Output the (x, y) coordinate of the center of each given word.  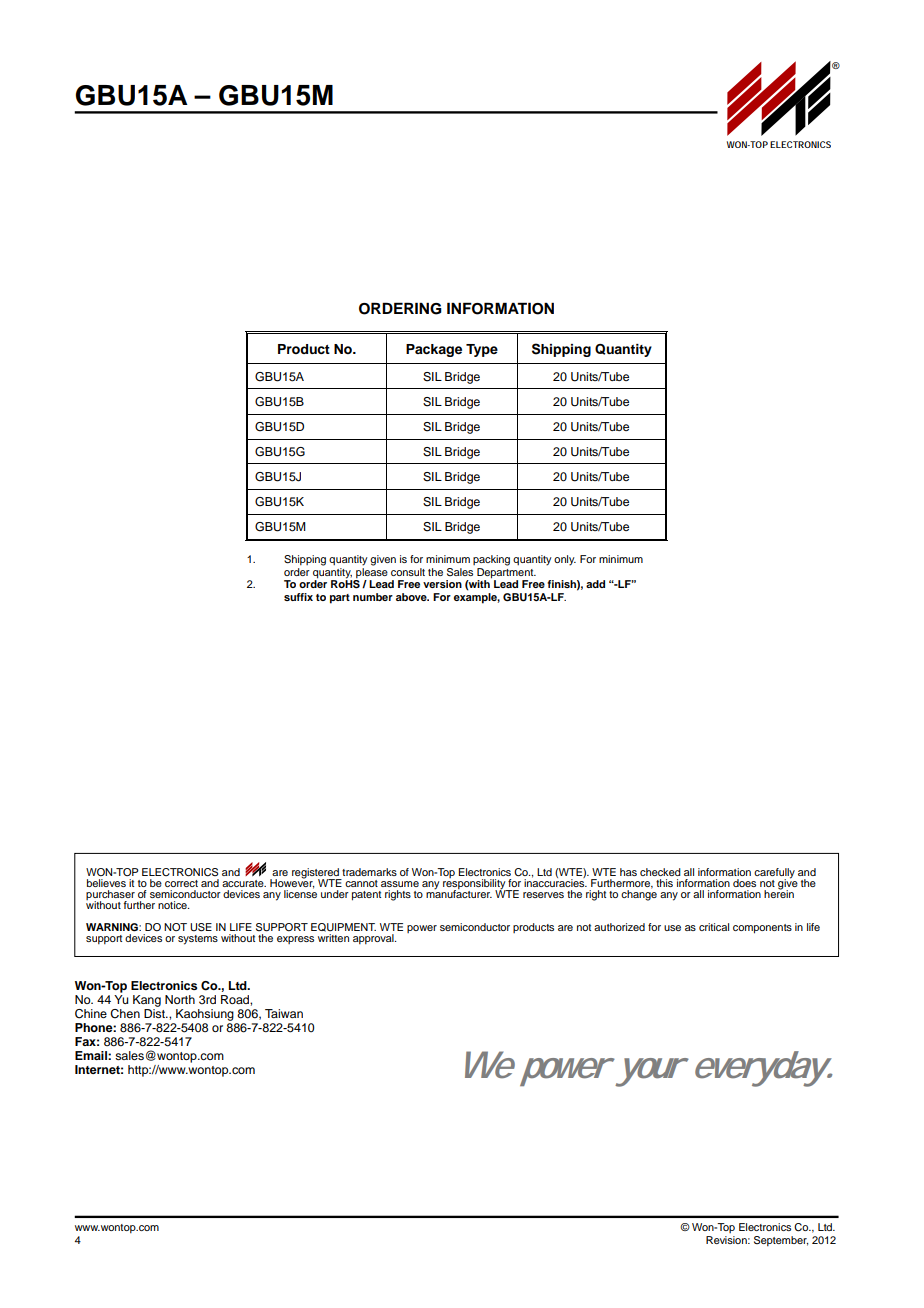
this (664, 883)
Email (92, 1055)
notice (173, 905)
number (373, 597)
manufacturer (459, 893)
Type (482, 350)
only (565, 560)
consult (408, 572)
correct (181, 883)
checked (660, 872)
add (595, 584)
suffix (298, 597)
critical (714, 927)
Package (434, 350)
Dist (155, 1013)
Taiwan (284, 1013)
